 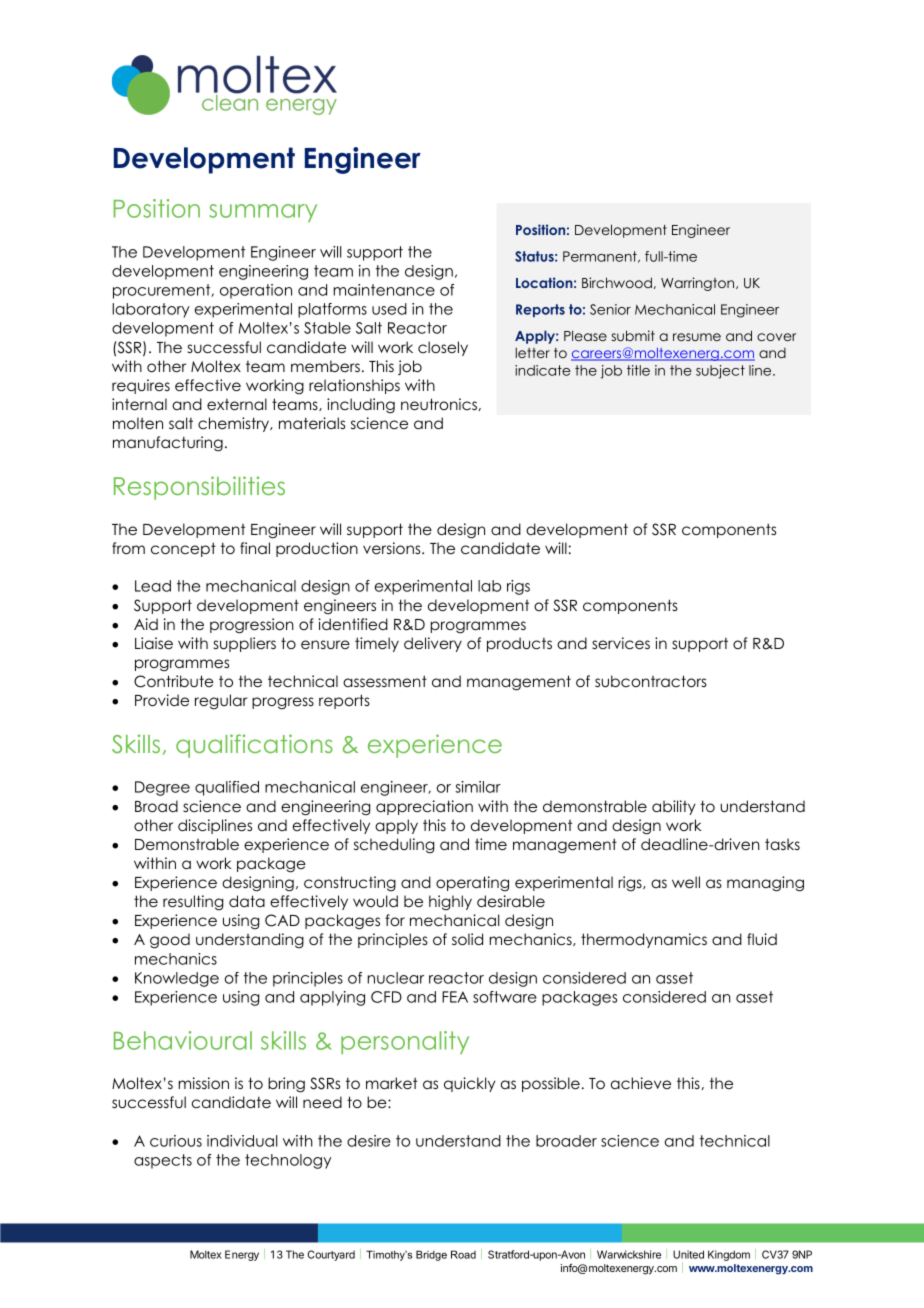 What do you see at coordinates (450, 902) in the document?
I see `highly` at bounding box center [450, 902].
